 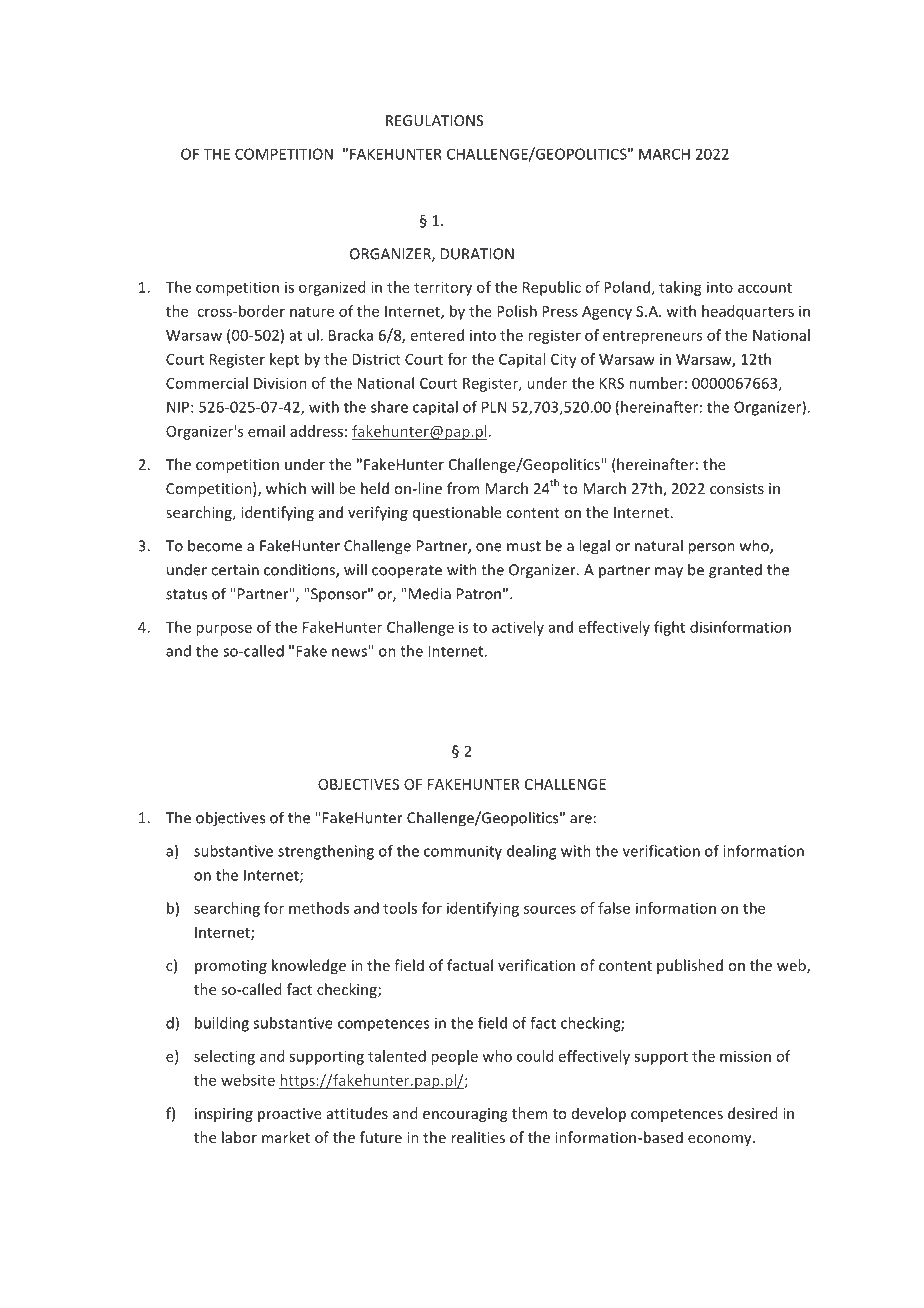 What do you see at coordinates (434, 120) in the page?
I see `REGULATIONS` at bounding box center [434, 120].
